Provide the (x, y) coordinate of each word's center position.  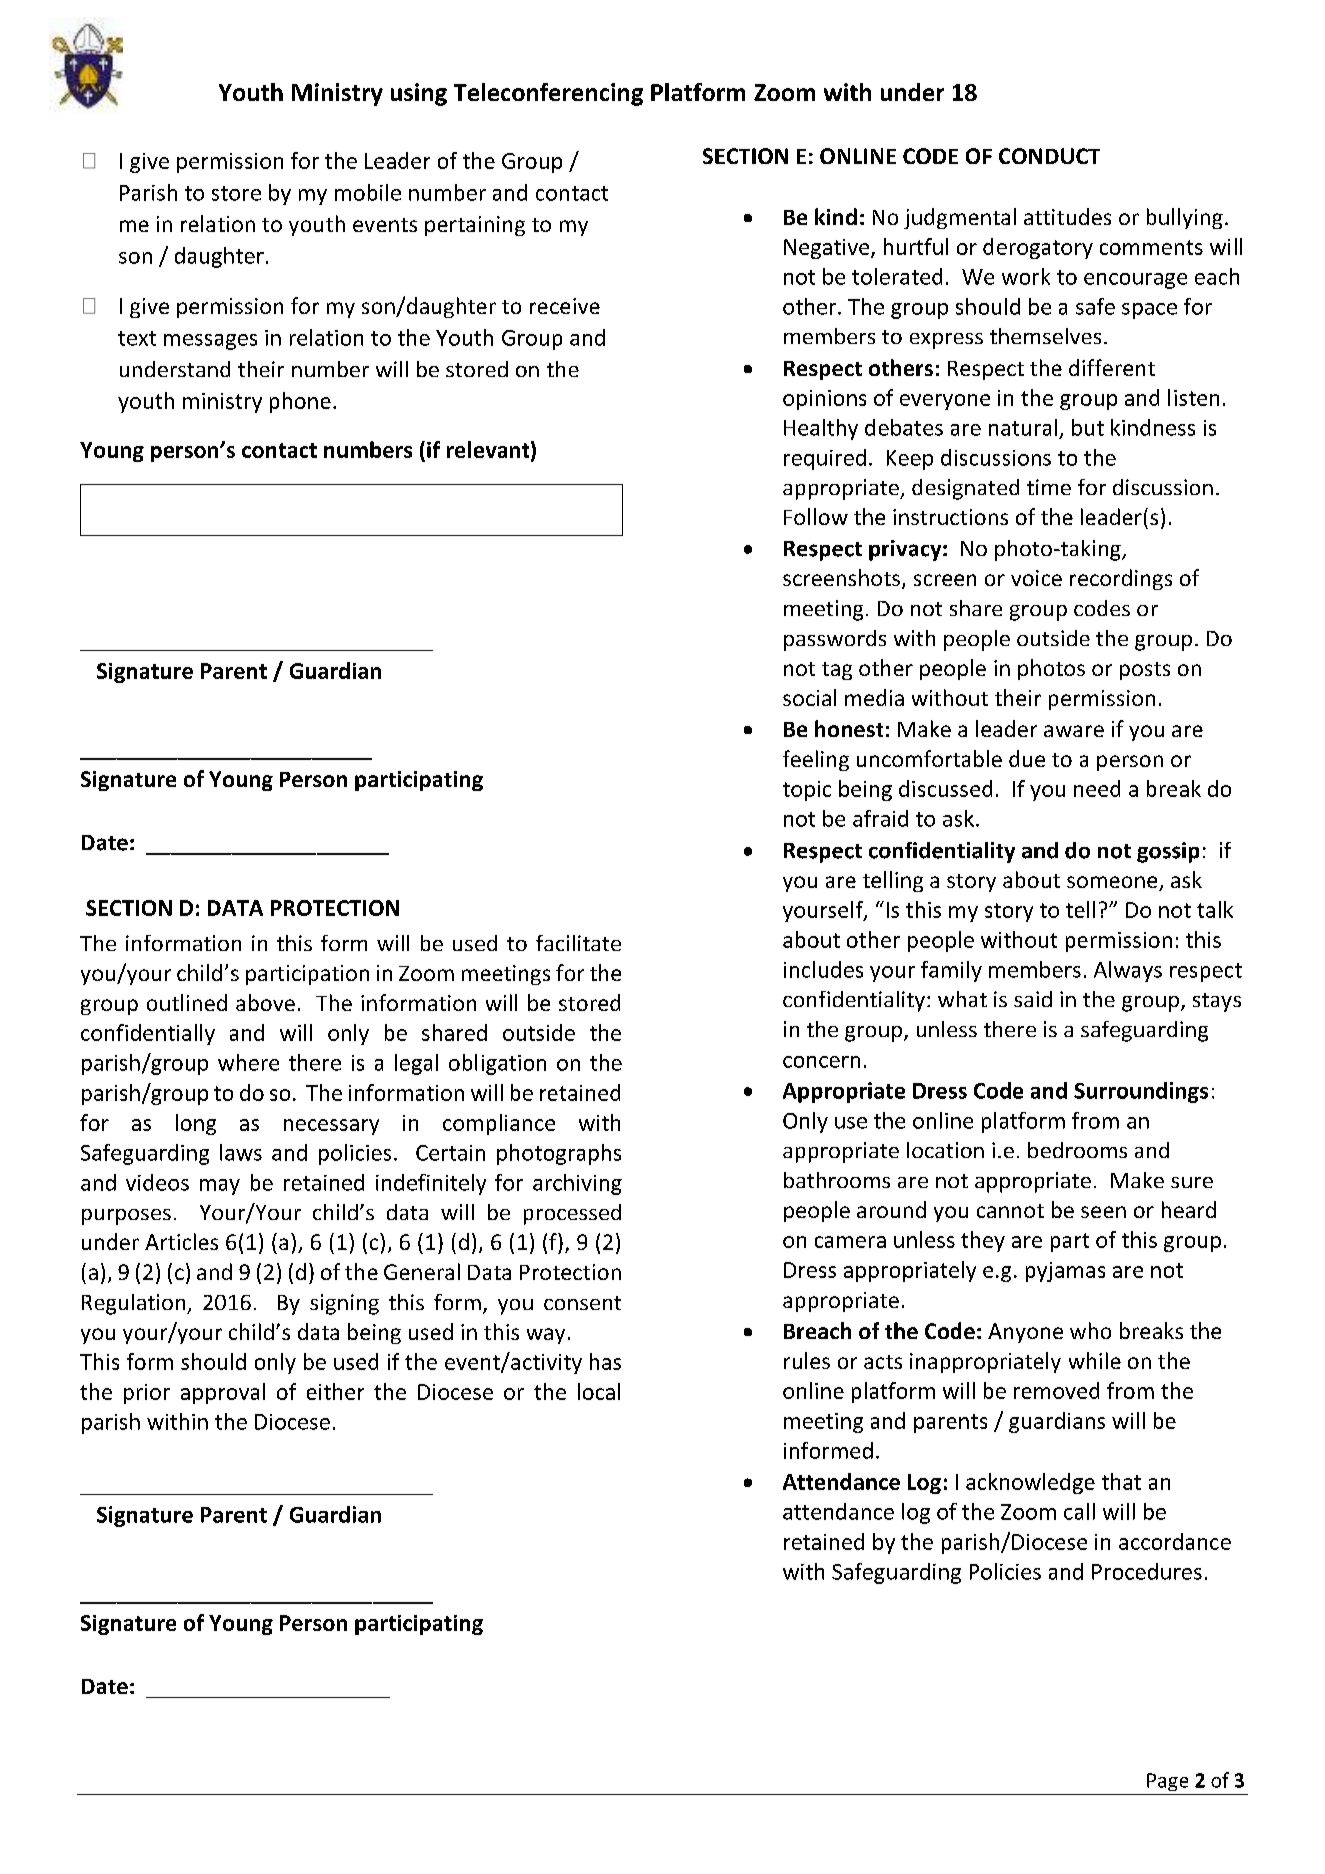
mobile (368, 192)
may (220, 1187)
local (599, 1391)
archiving (577, 1184)
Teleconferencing (548, 94)
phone (300, 402)
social (809, 697)
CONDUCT (1049, 156)
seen (1103, 1212)
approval (223, 1393)
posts (1145, 671)
